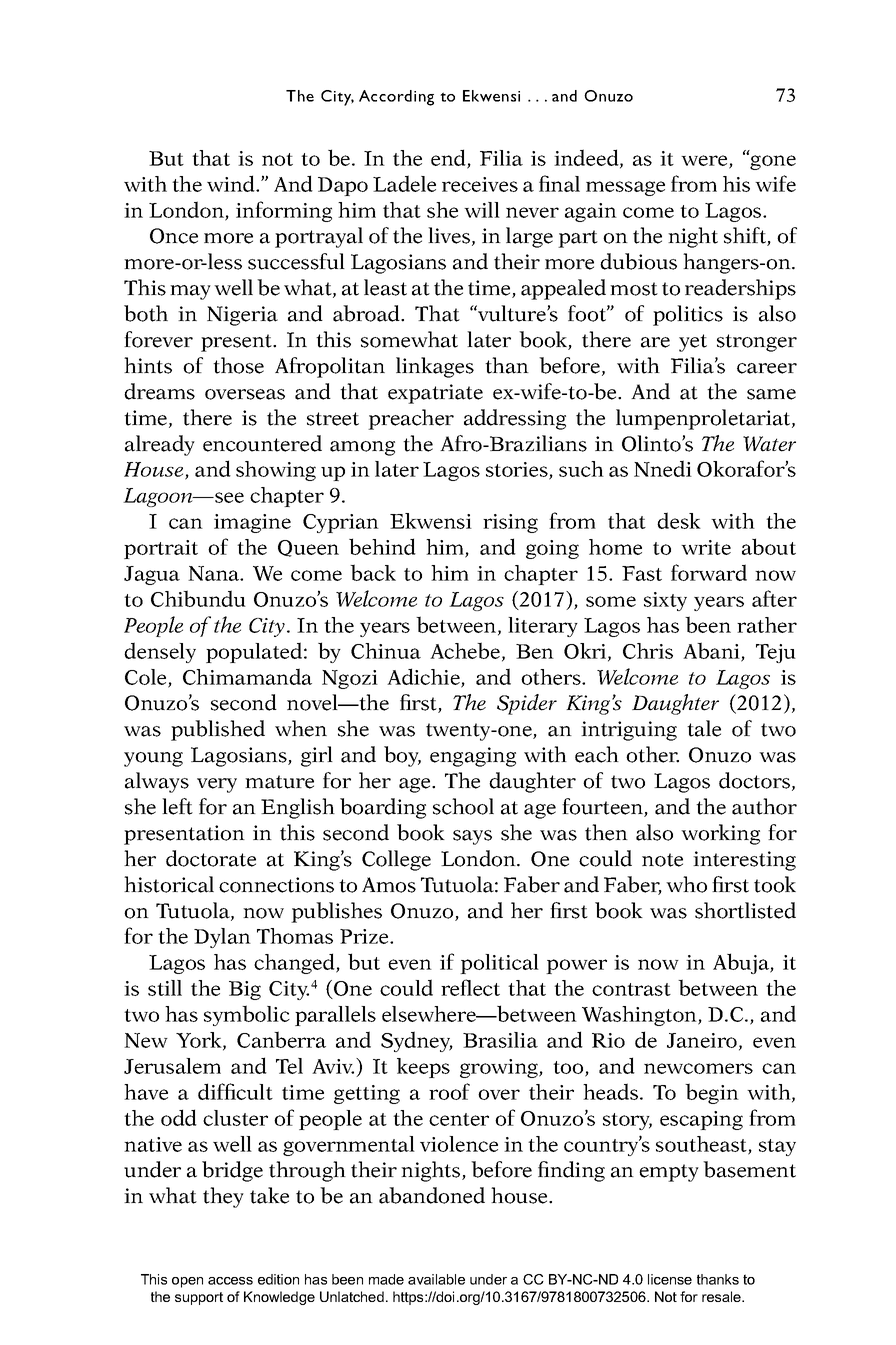 The image size is (896, 1345). I want to click on doctorate, so click(211, 858).
